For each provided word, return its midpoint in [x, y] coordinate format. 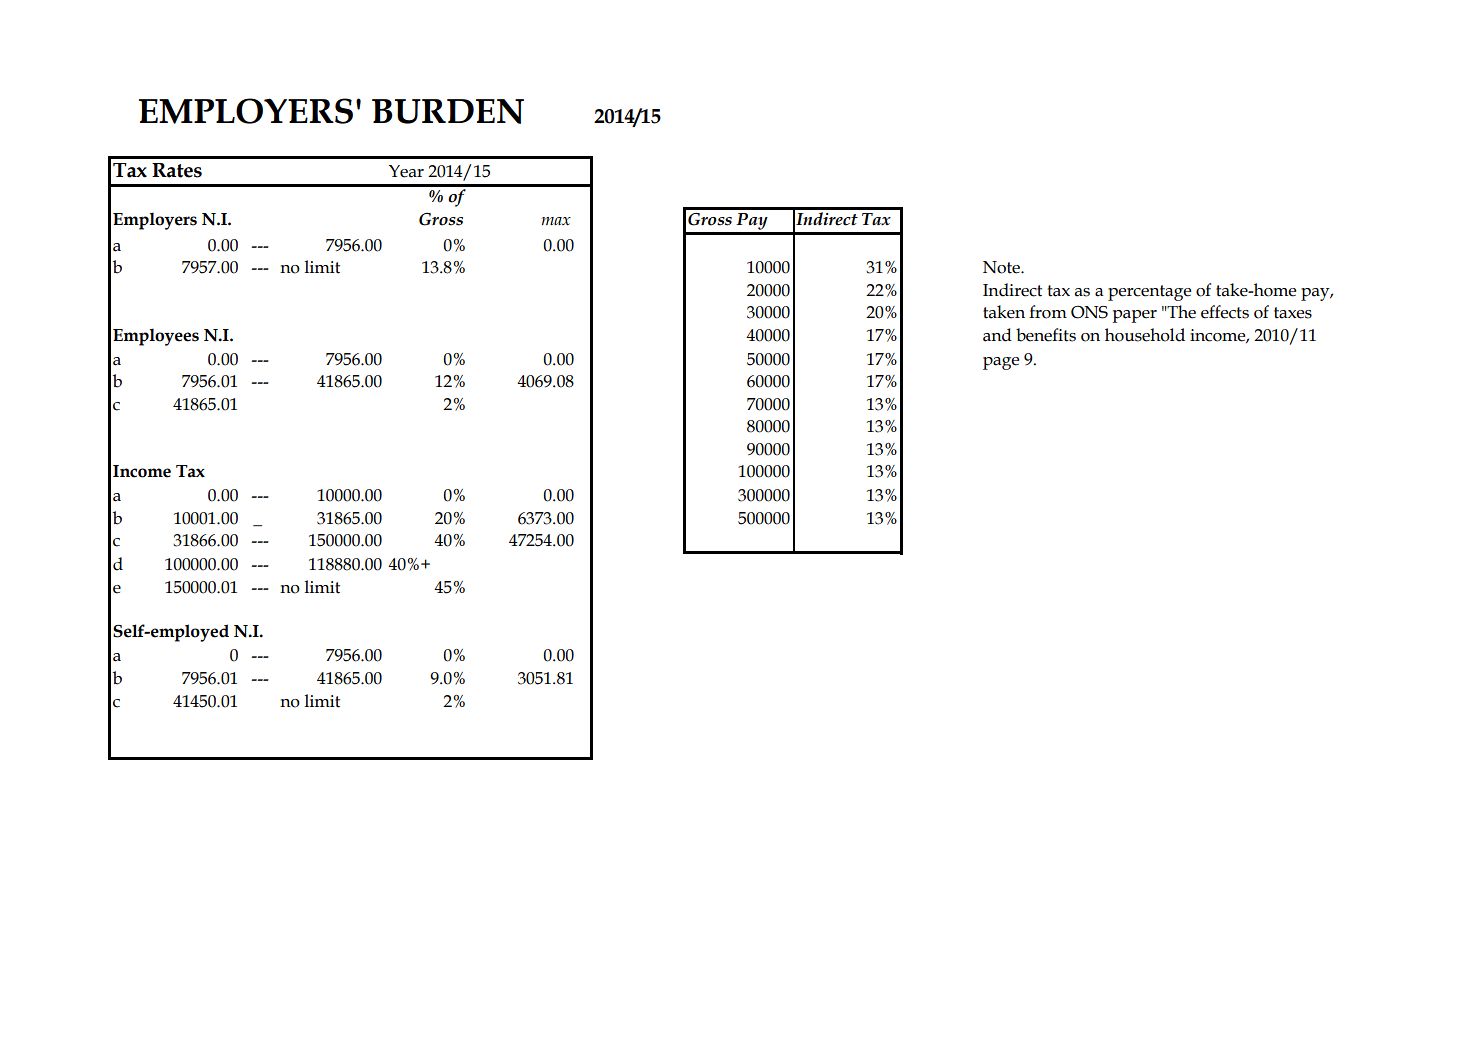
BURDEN [448, 111]
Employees [156, 337]
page [1001, 363]
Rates [177, 170]
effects [1225, 312]
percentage [1149, 293]
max [556, 221]
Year [406, 171]
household [1145, 335]
